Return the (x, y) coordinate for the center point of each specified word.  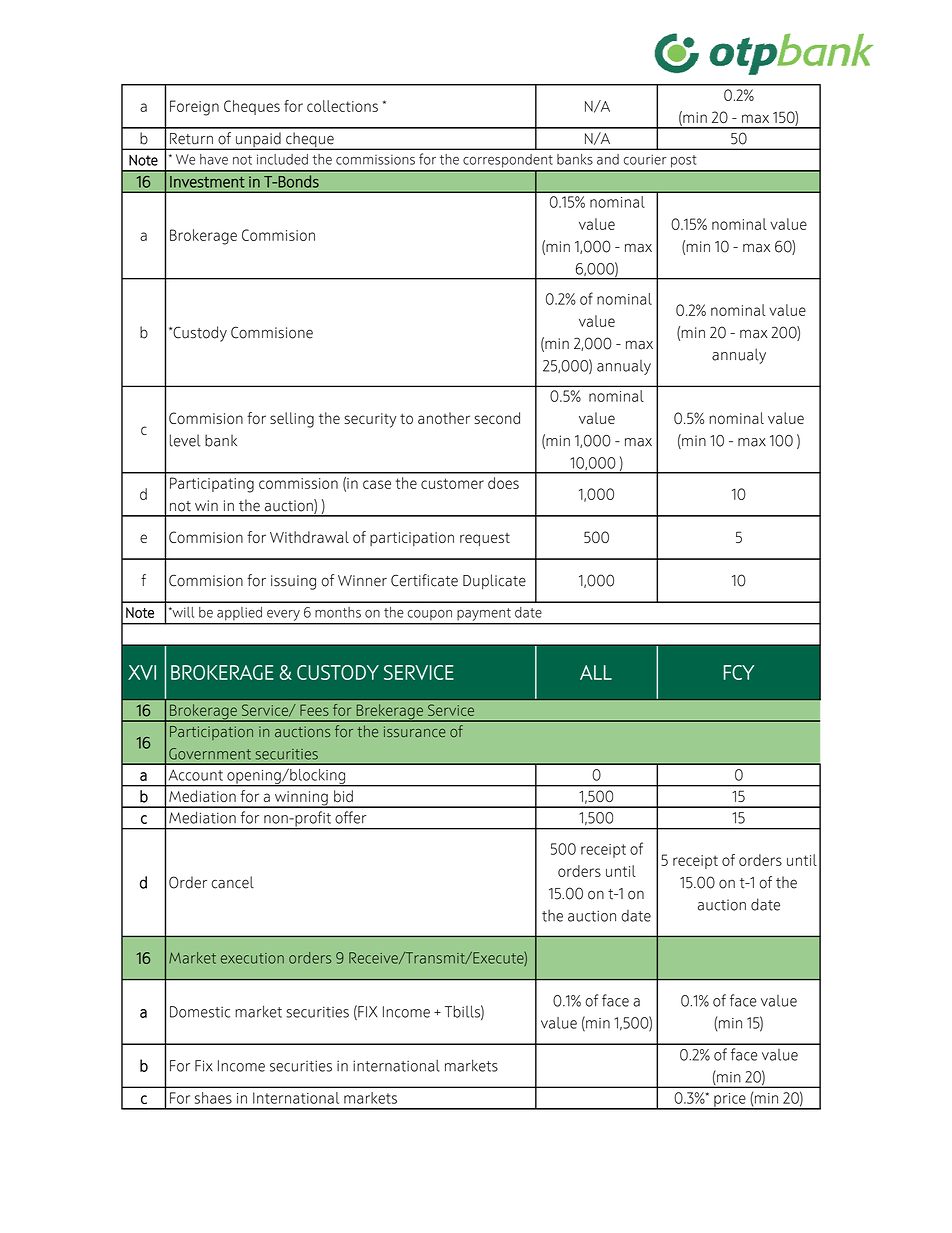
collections (342, 106)
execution (252, 958)
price (730, 1101)
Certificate (424, 580)
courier (645, 159)
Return (191, 139)
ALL (596, 672)
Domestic (200, 1012)
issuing (293, 582)
